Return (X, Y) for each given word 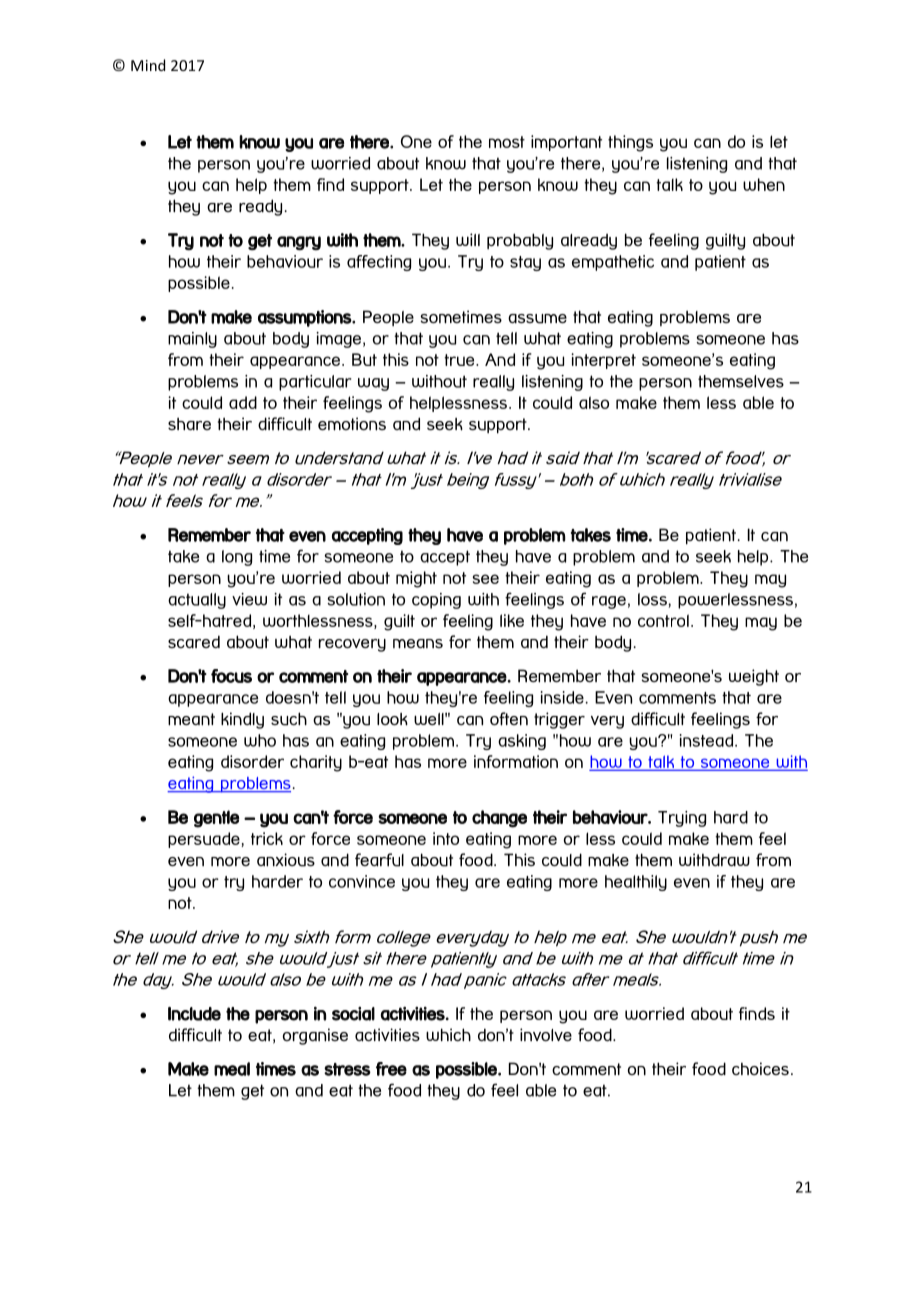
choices (760, 1068)
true (460, 360)
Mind (148, 65)
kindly (242, 720)
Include (194, 1014)
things (630, 143)
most (507, 142)
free (391, 1069)
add (243, 402)
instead (706, 740)
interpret (603, 361)
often (509, 719)
